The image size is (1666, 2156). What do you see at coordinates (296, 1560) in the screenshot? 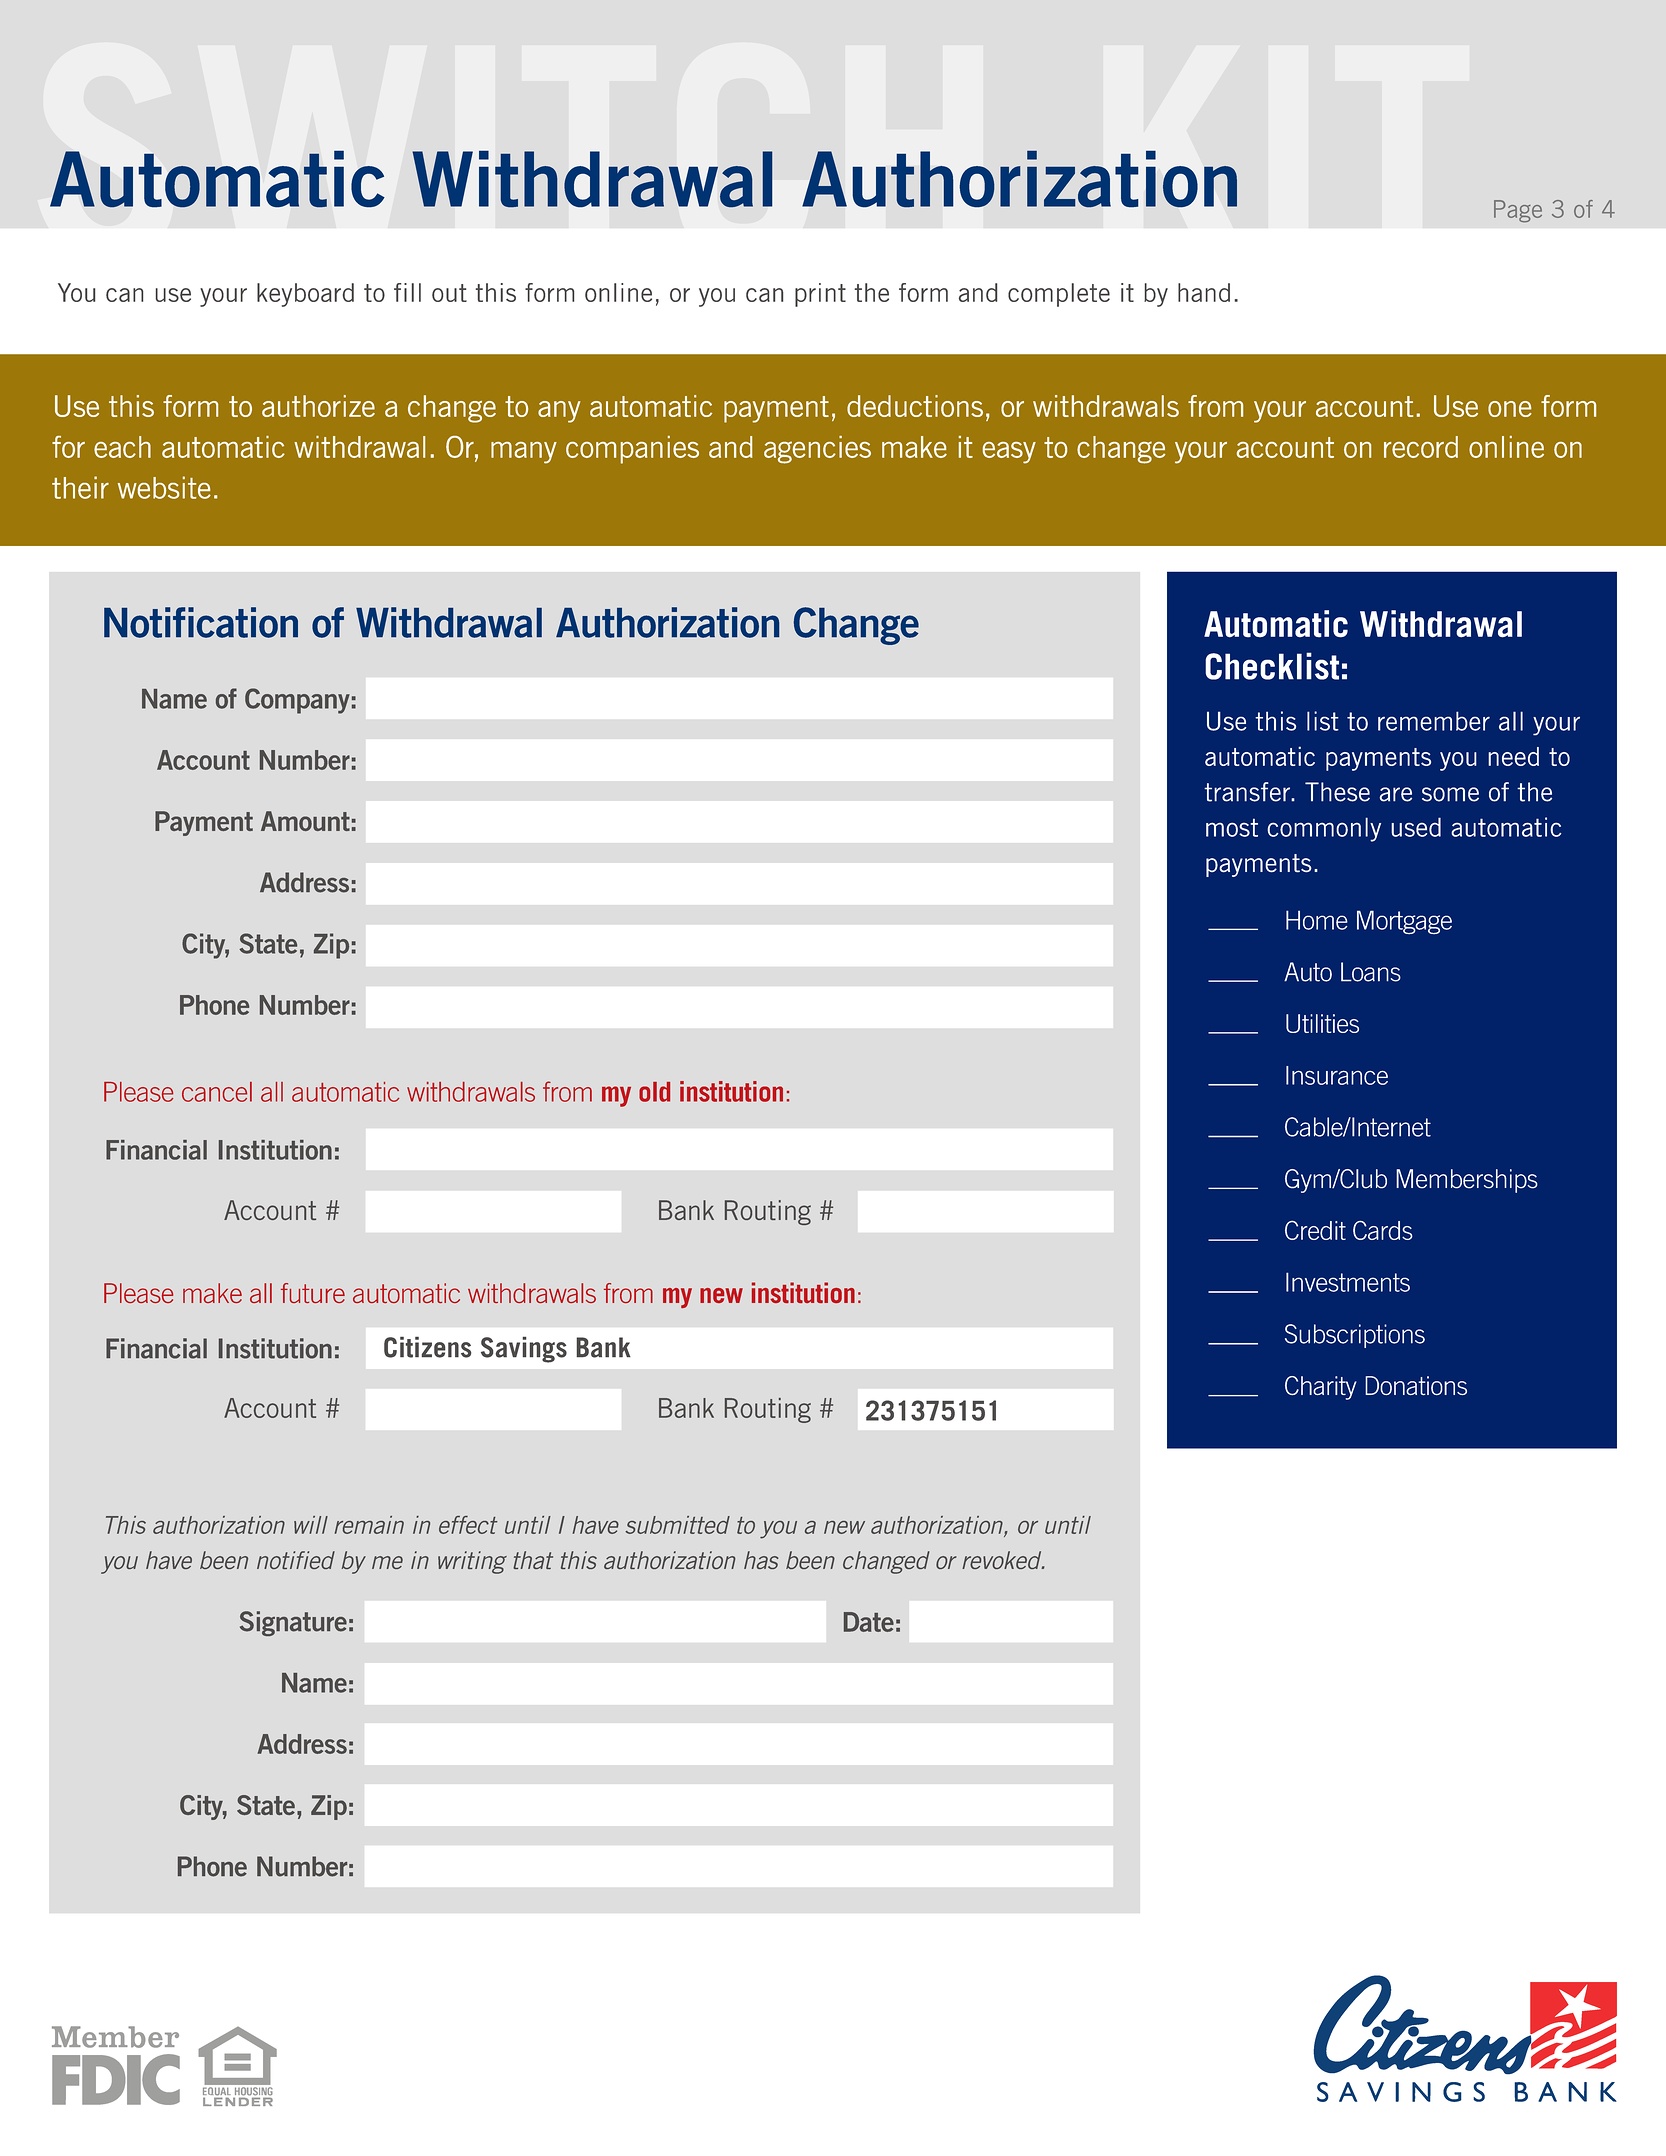
I see `notified` at bounding box center [296, 1560].
